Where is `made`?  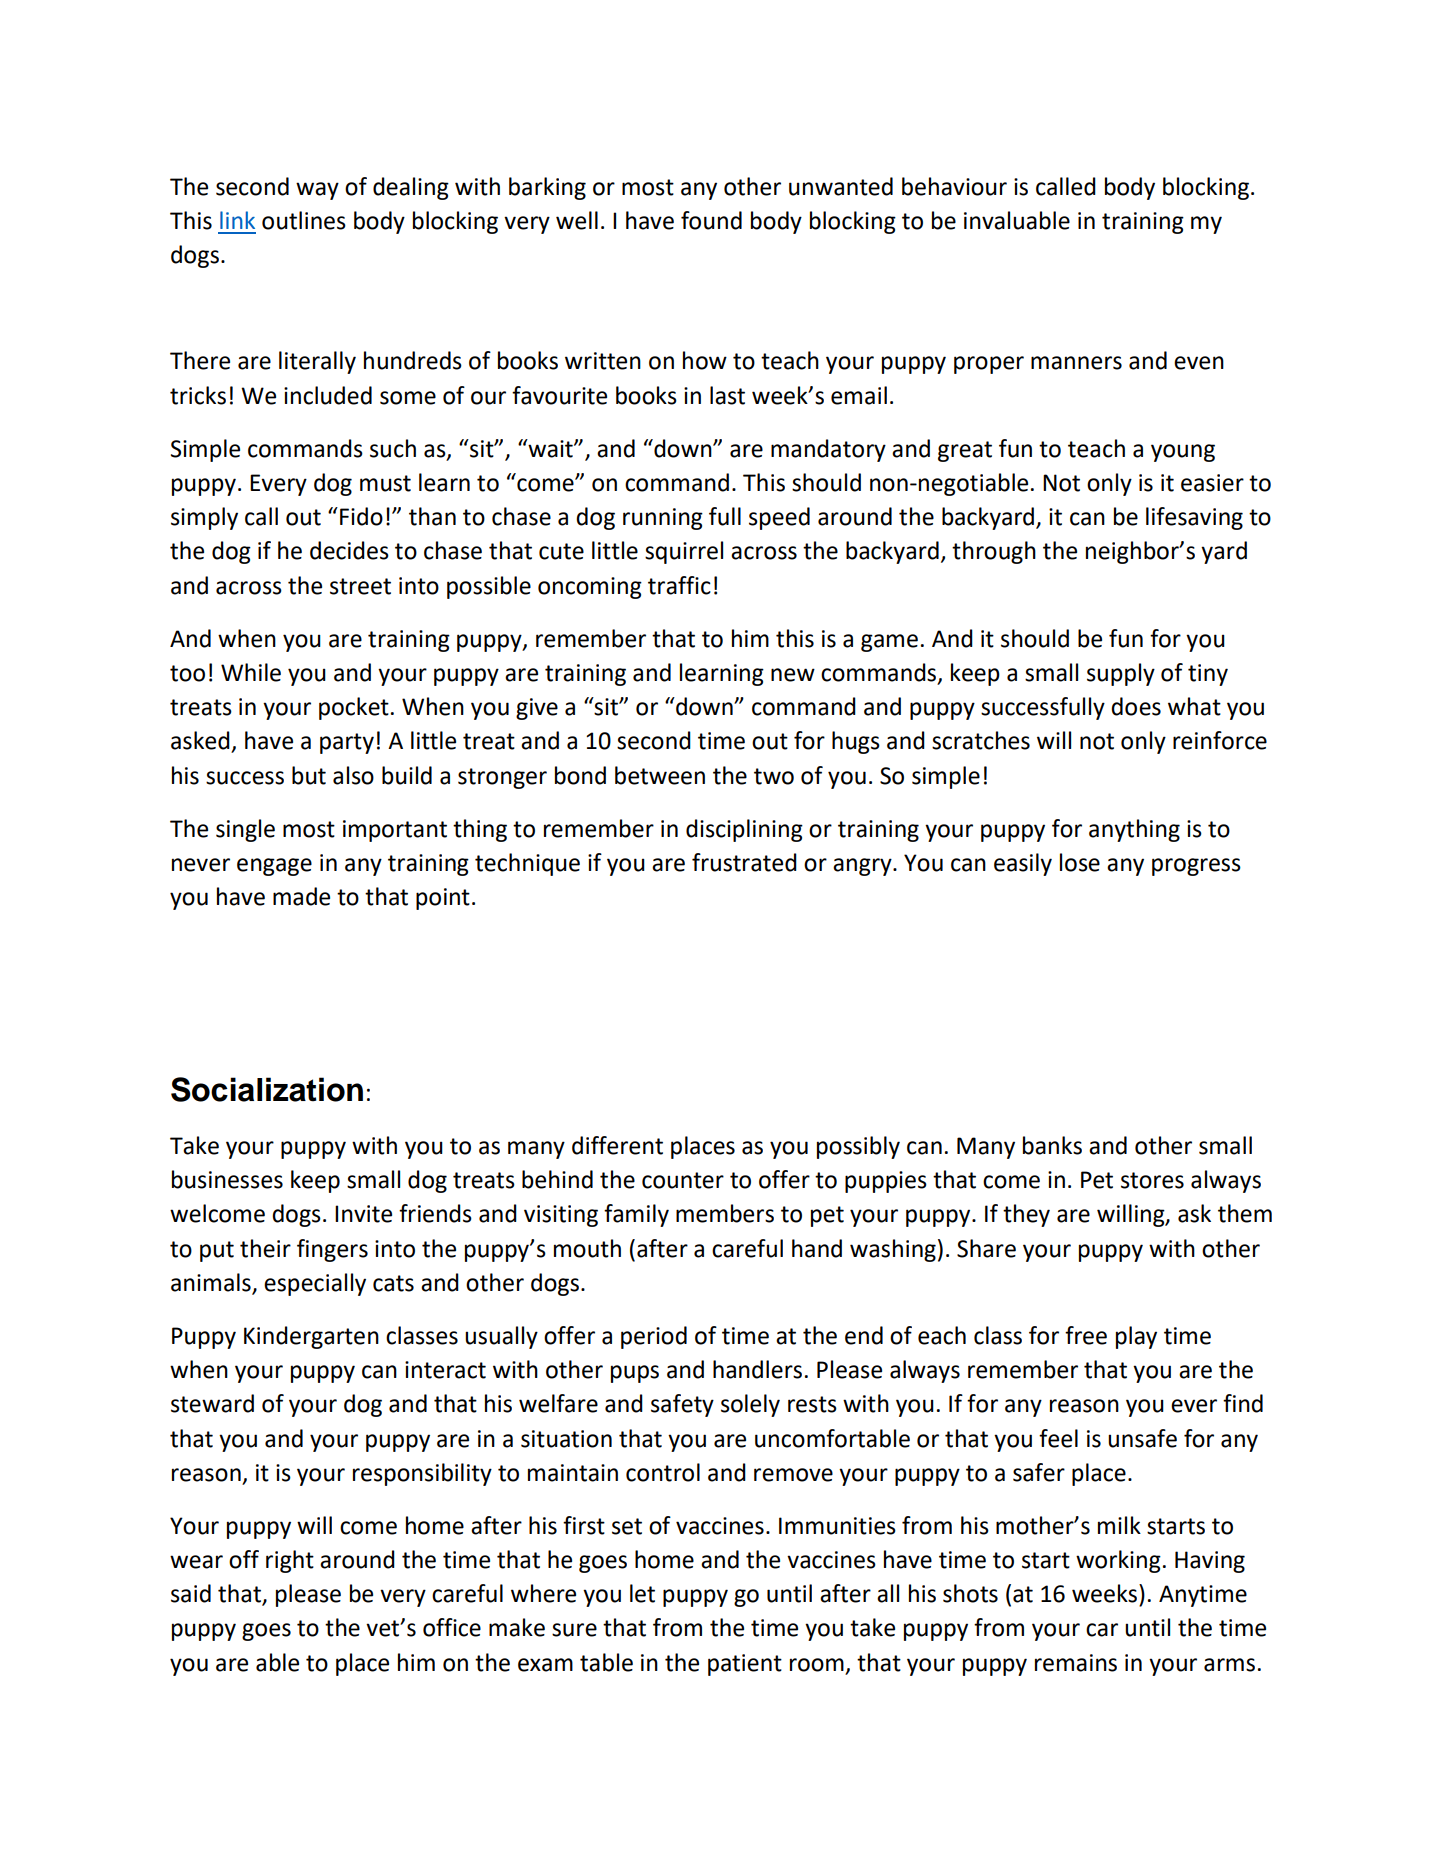 made is located at coordinates (301, 896).
